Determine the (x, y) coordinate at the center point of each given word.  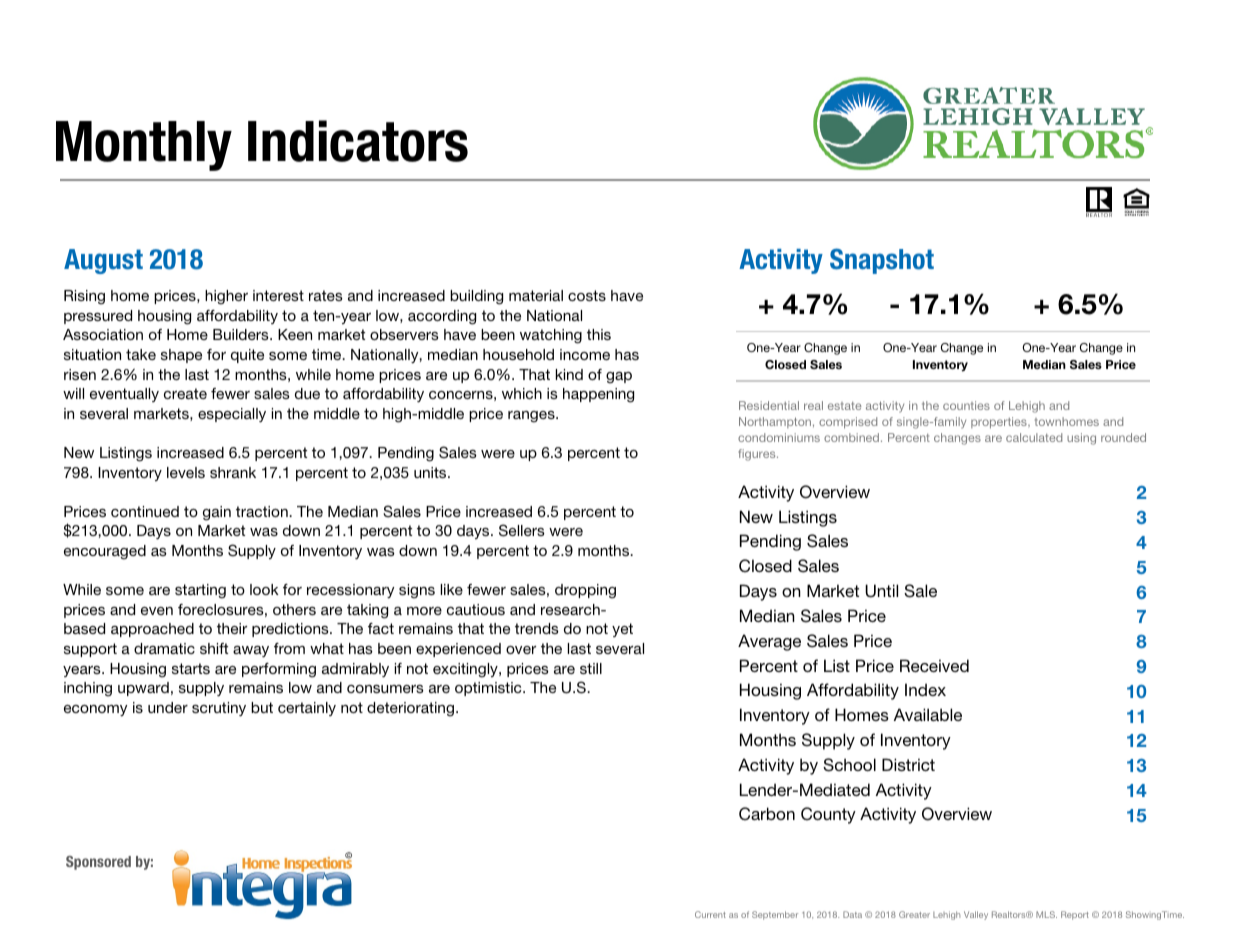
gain (217, 513)
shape (181, 356)
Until (881, 591)
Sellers (522, 530)
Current (710, 914)
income (585, 354)
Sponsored (98, 863)
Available (928, 714)
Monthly (144, 146)
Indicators (358, 141)
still (591, 668)
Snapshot (882, 261)
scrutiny (219, 709)
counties (966, 405)
